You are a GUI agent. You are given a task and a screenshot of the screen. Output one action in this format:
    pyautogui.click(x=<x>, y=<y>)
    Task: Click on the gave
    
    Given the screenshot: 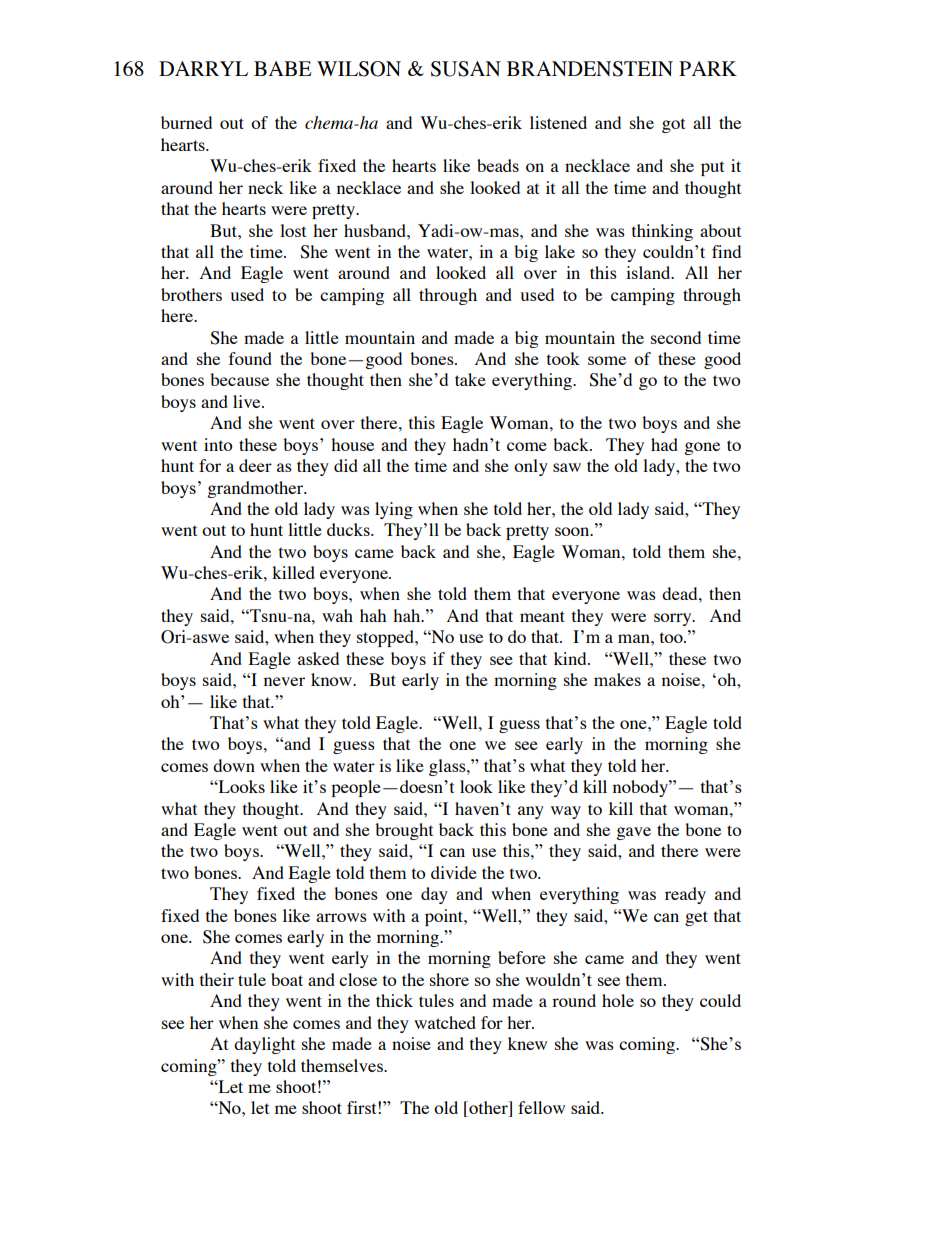 What is the action you would take?
    pyautogui.click(x=633, y=833)
